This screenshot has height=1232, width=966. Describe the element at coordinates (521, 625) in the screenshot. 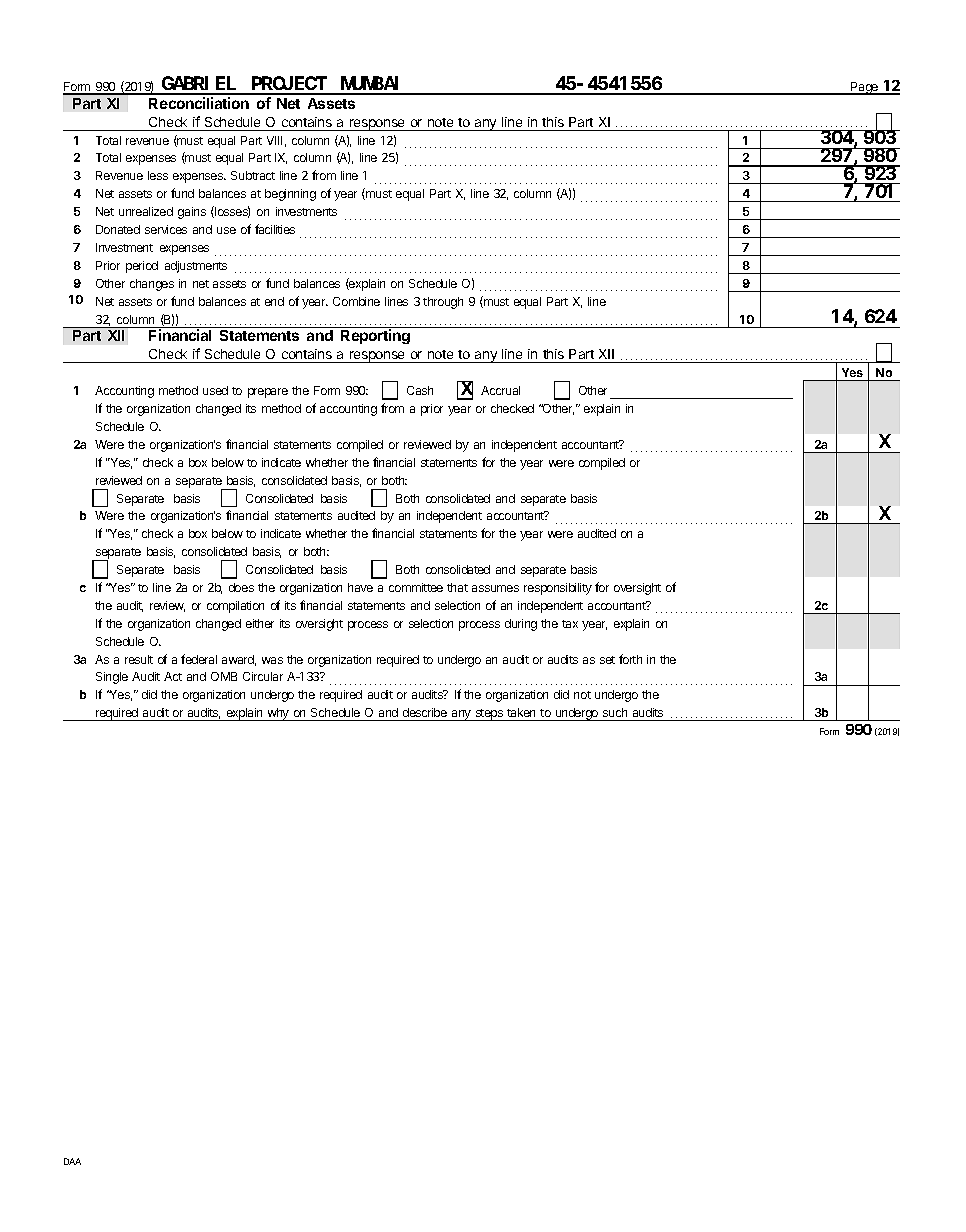

I see `during` at that location.
